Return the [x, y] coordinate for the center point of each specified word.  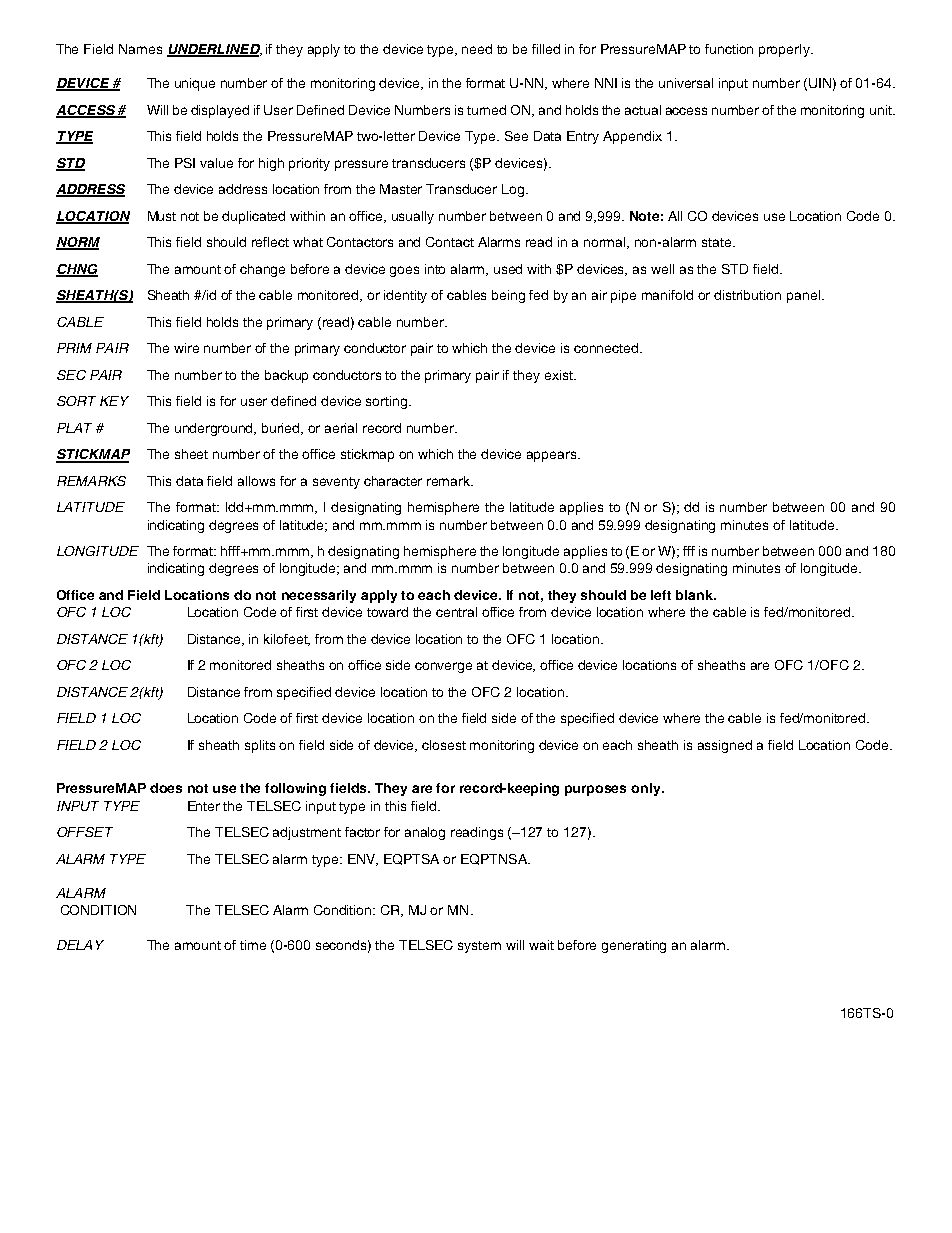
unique [195, 84]
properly [785, 50]
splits [260, 746]
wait [541, 945]
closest [444, 745]
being [508, 296]
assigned [725, 746]
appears [553, 456]
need [477, 49]
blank [695, 595]
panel [803, 296]
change [262, 270]
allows [256, 481]
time [253, 945]
